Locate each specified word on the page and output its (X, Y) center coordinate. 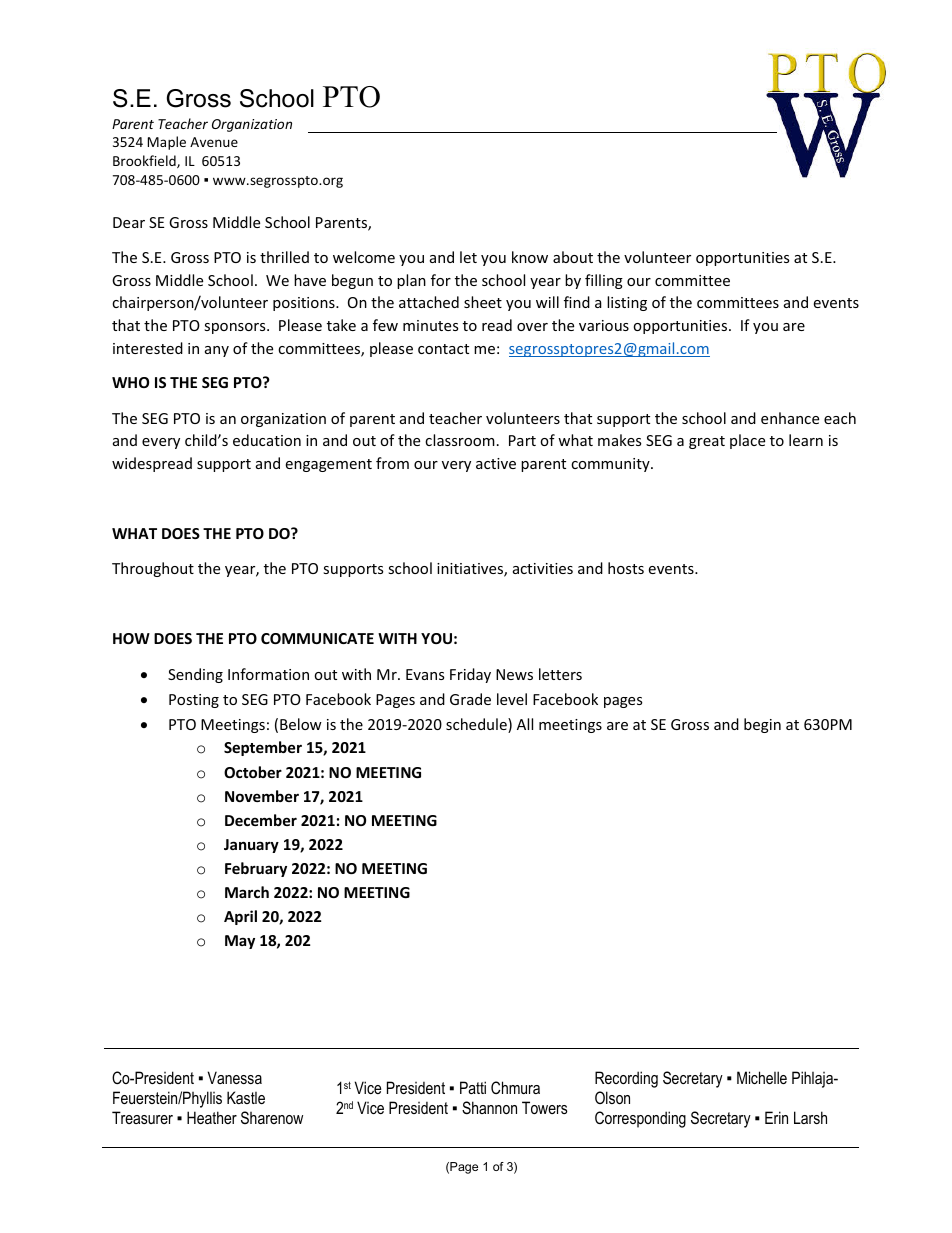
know (530, 257)
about (573, 257)
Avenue (214, 142)
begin (762, 725)
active (496, 463)
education (267, 440)
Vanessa (234, 1077)
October (253, 772)
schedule (477, 725)
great (707, 442)
